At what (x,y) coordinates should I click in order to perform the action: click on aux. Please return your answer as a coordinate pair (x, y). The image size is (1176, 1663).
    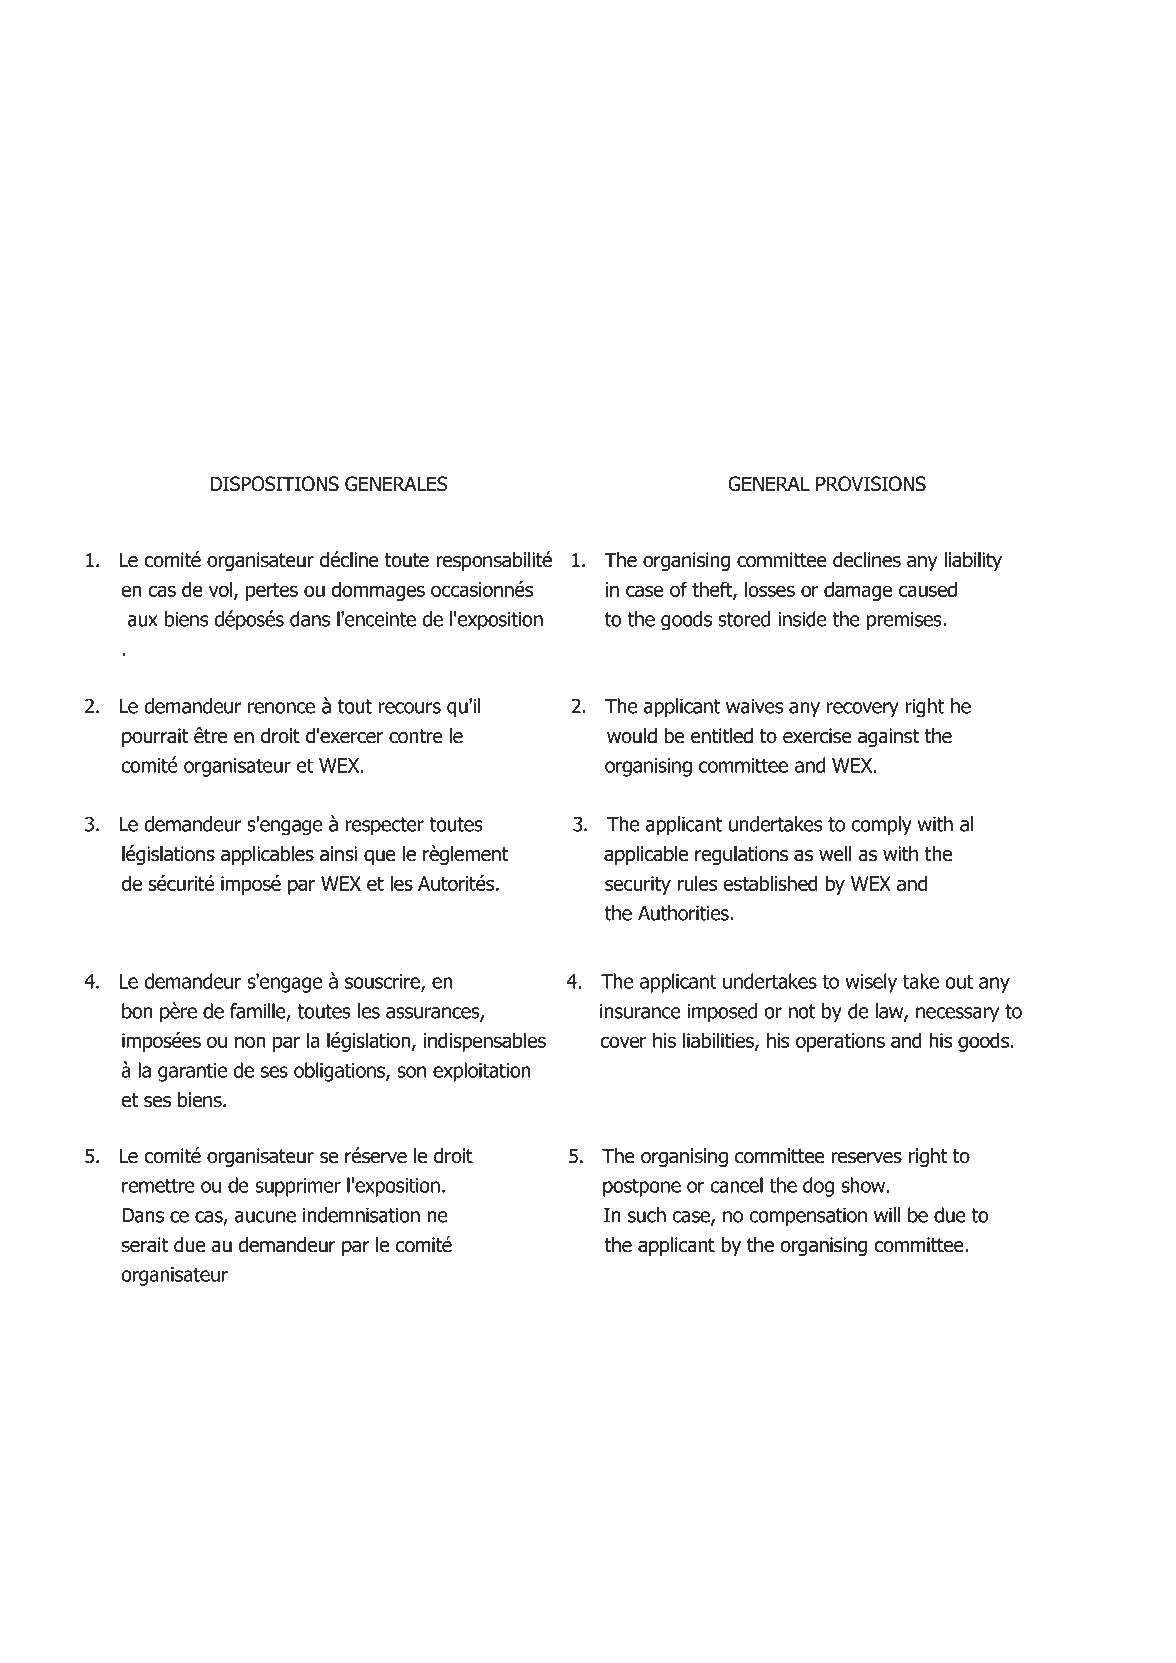
    Looking at the image, I should click on (142, 621).
